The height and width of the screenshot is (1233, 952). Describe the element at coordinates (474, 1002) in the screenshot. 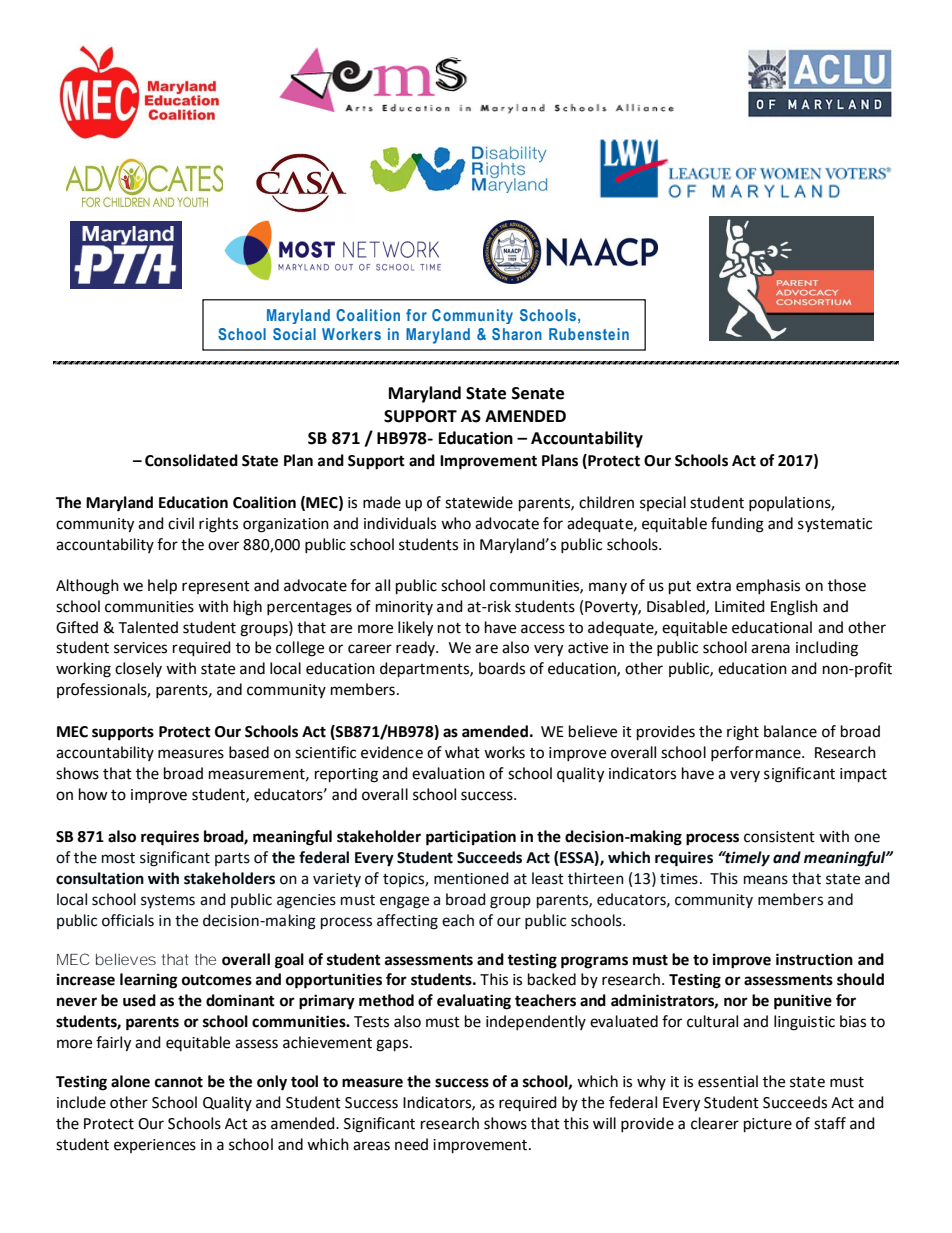

I see `evaluating` at that location.
